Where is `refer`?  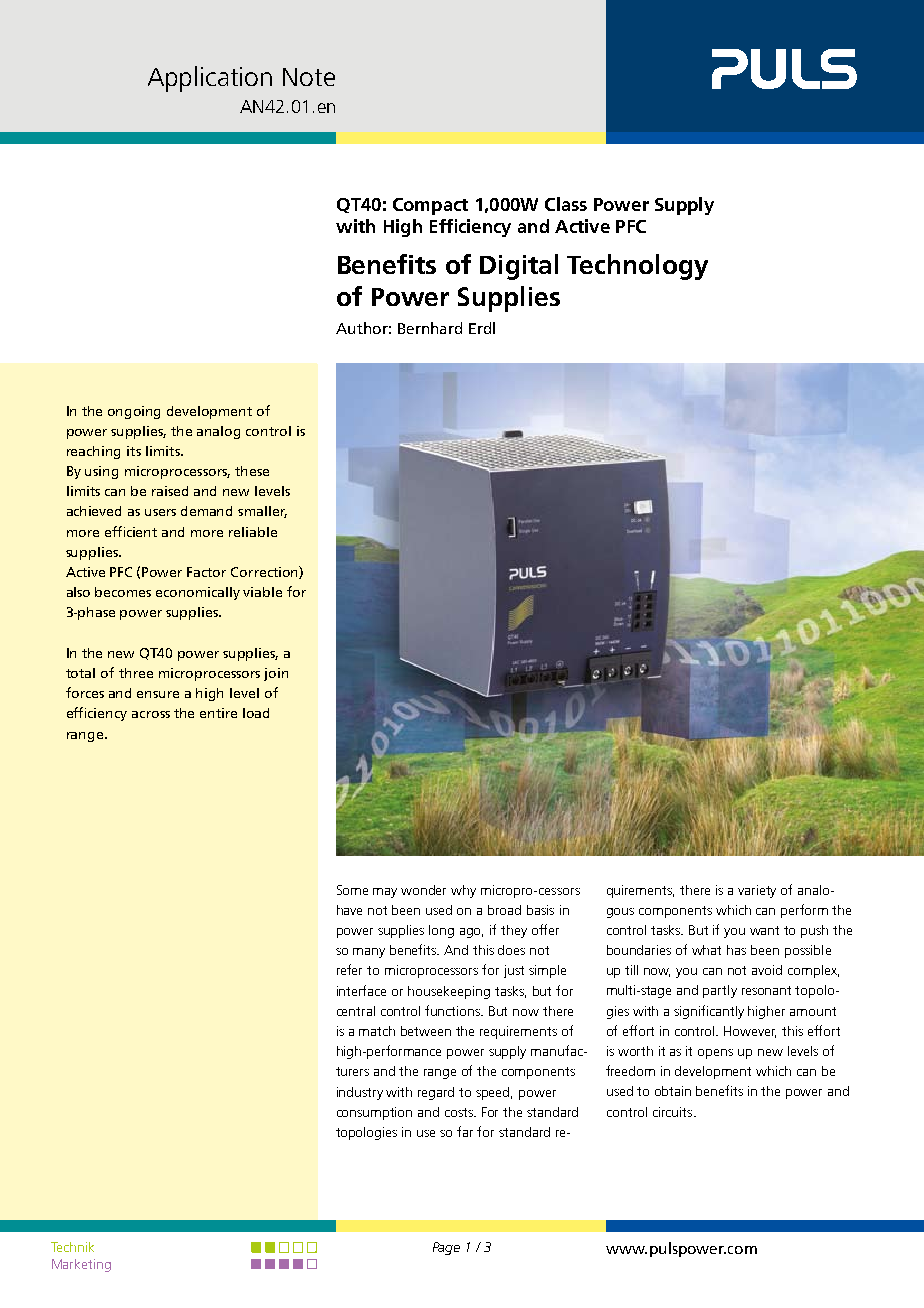
refer is located at coordinates (349, 969).
